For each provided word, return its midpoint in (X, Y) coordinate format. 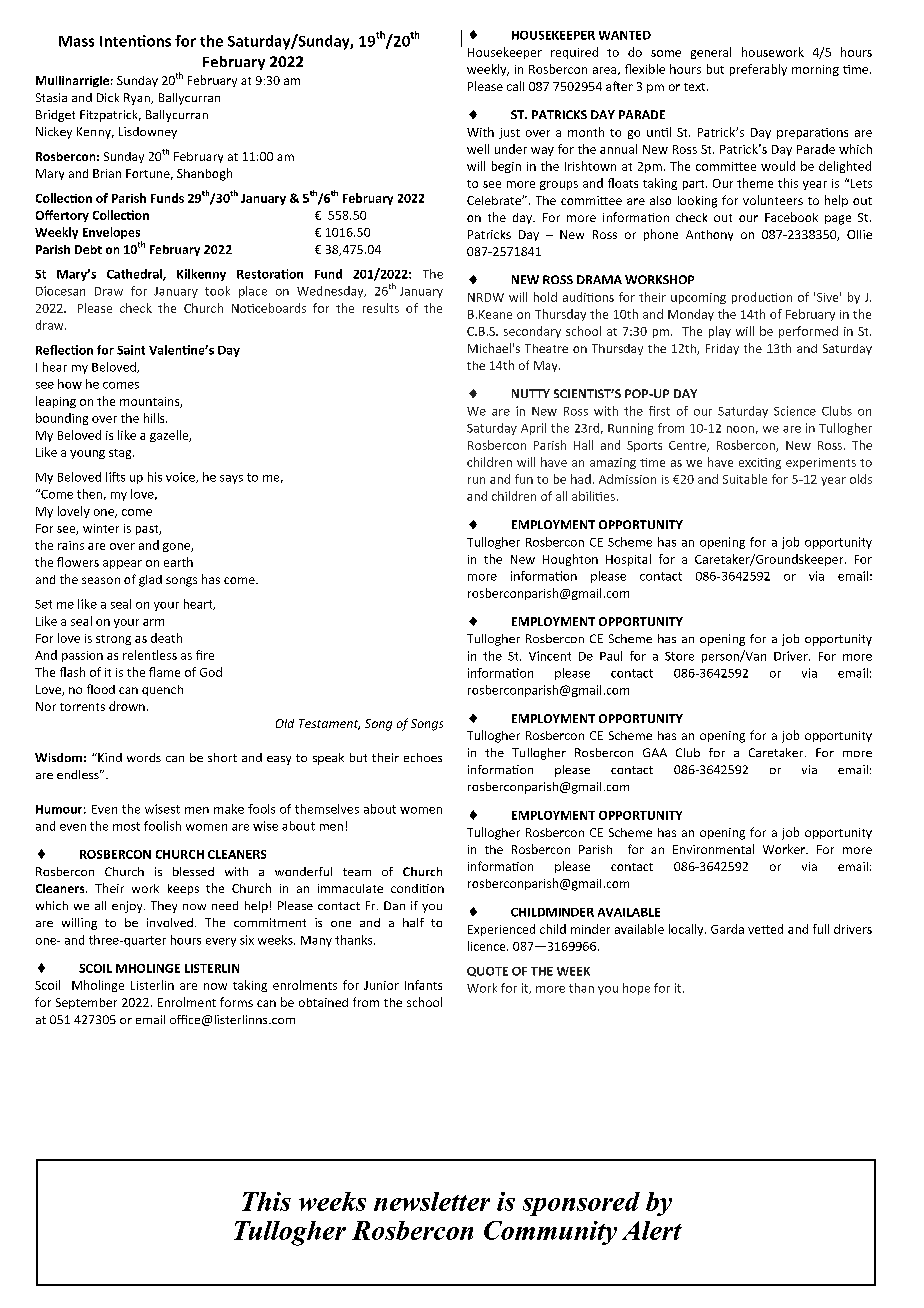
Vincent (550, 656)
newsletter (432, 1201)
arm (153, 622)
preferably (758, 70)
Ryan (138, 99)
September (86, 1003)
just (509, 133)
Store (679, 656)
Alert (652, 1230)
